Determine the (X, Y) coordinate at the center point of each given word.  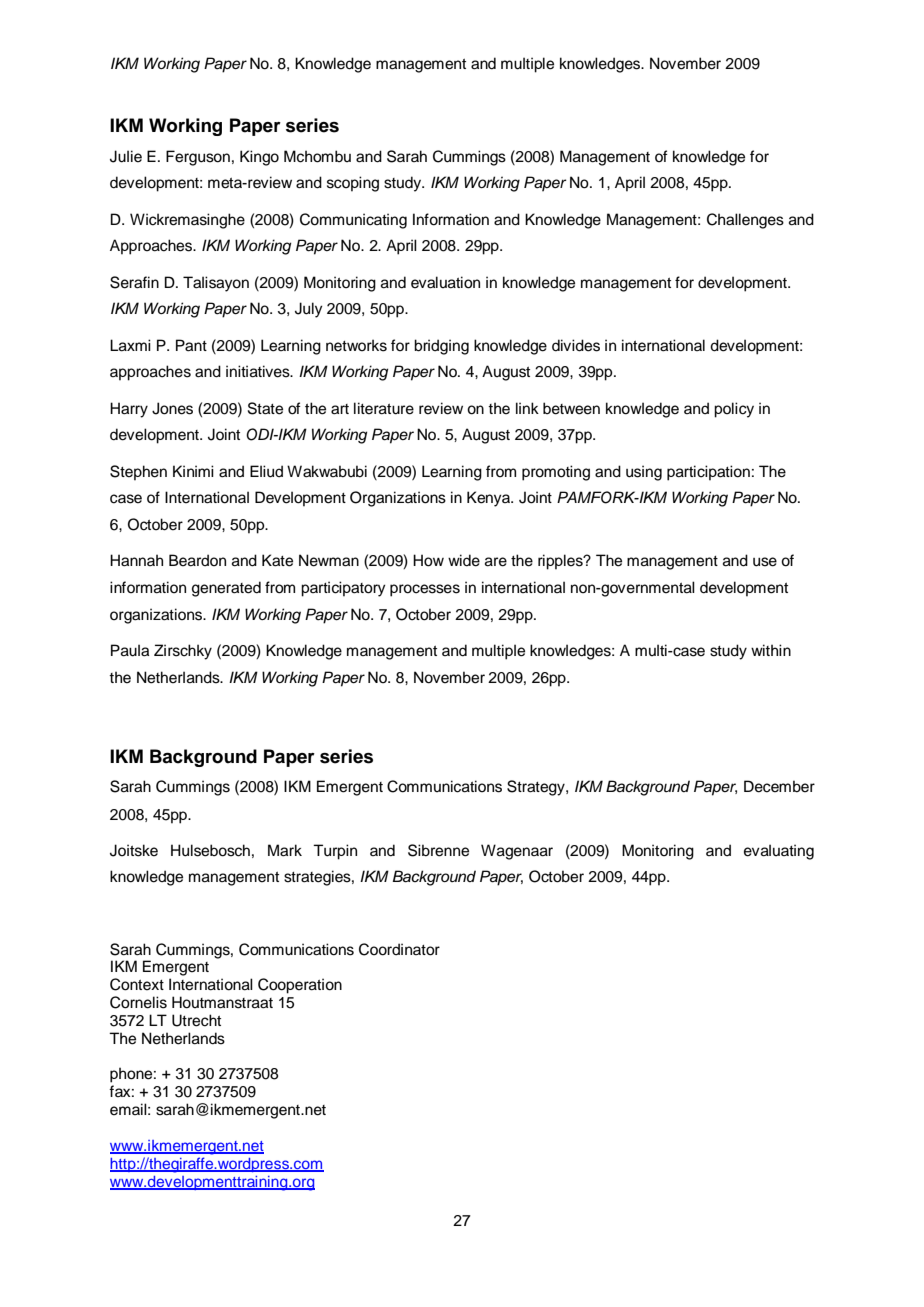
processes (425, 590)
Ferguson (198, 158)
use (765, 562)
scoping (353, 184)
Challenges (745, 221)
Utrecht (196, 1020)
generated (226, 589)
